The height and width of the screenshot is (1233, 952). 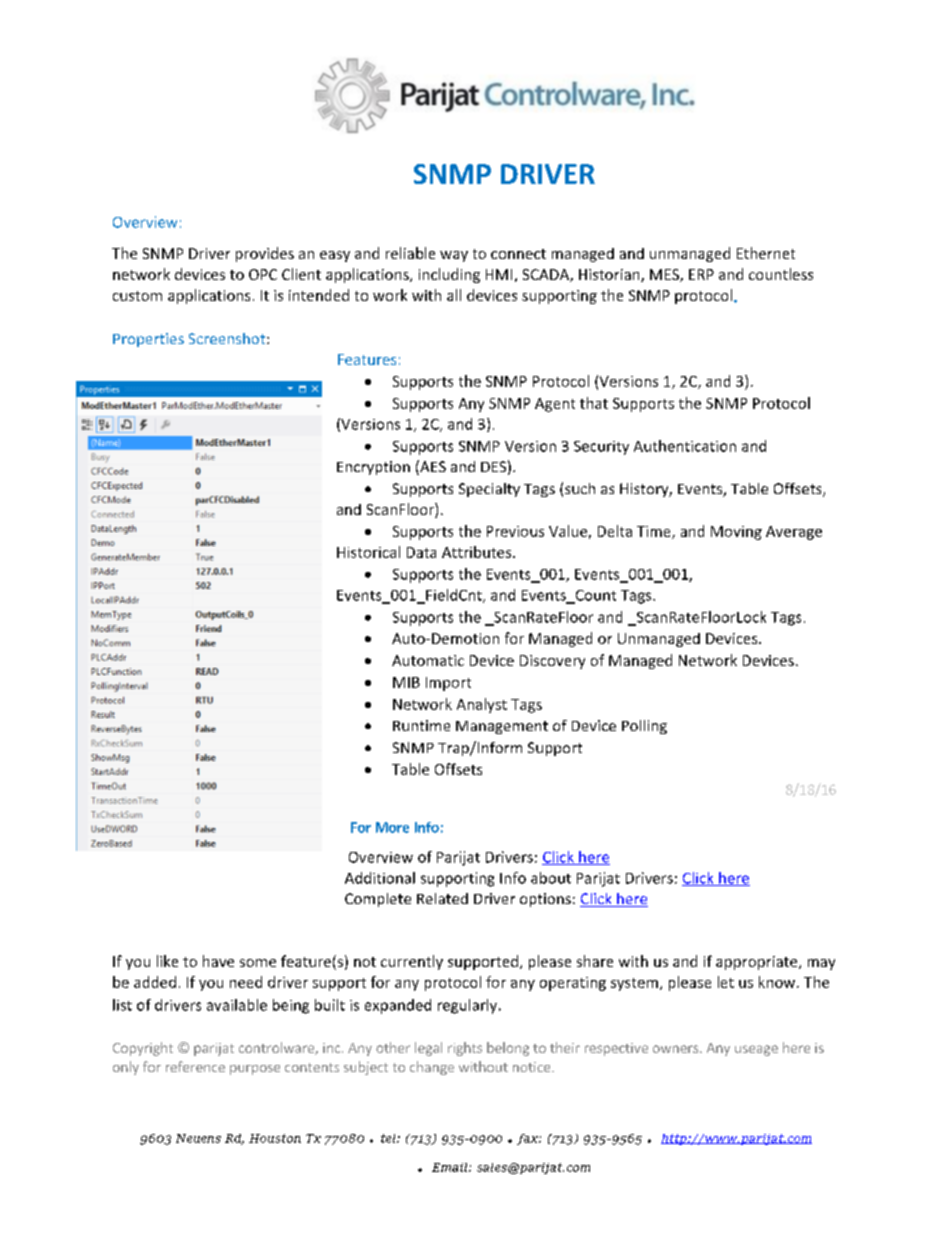 I want to click on Houston, so click(x=275, y=1138).
